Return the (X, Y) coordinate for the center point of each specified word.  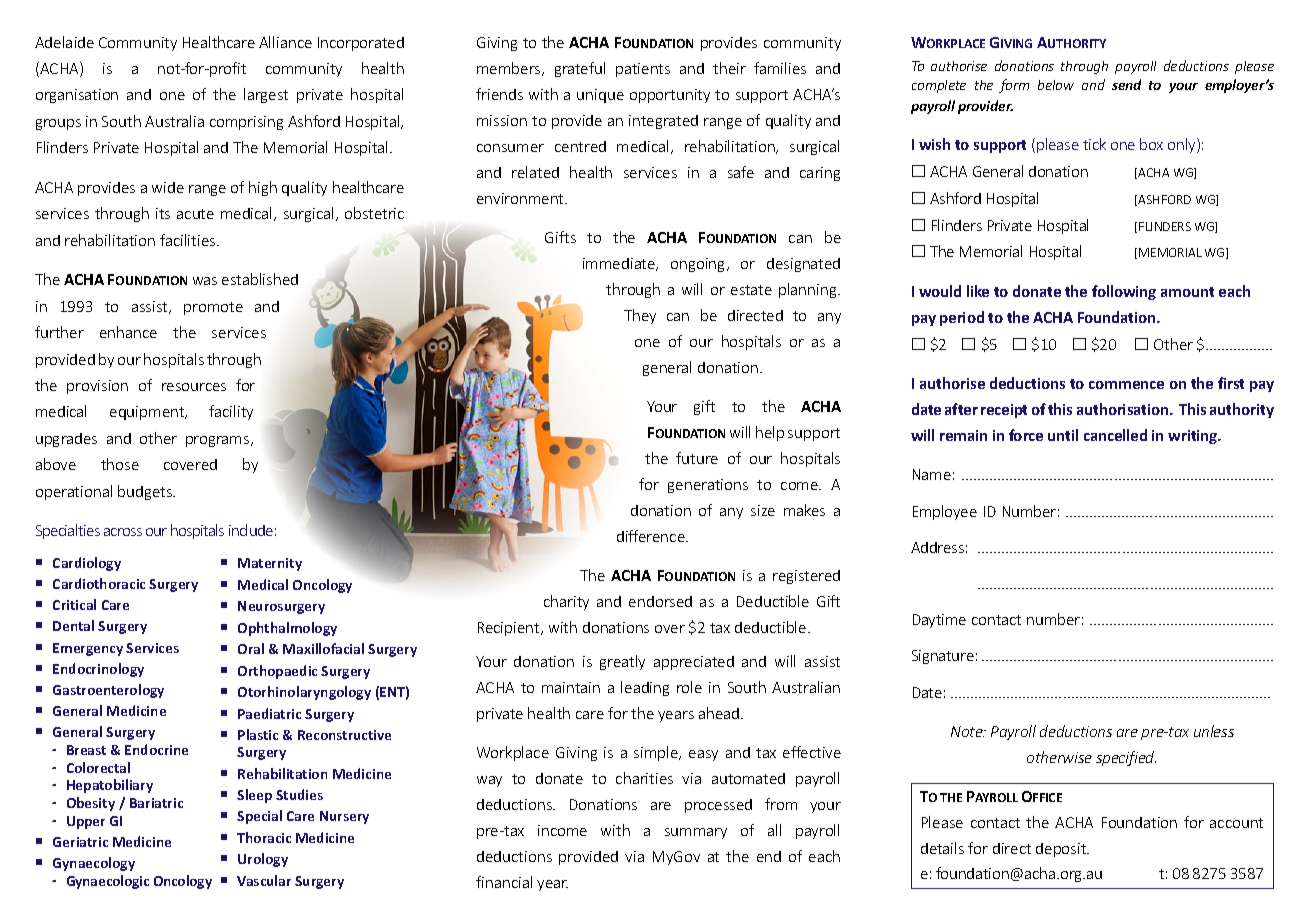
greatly (622, 662)
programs (219, 441)
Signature (943, 657)
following (1124, 292)
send (1126, 84)
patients (643, 70)
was (205, 281)
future (697, 458)
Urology (263, 860)
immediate (620, 264)
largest (266, 95)
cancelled (1115, 435)
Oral (251, 648)
